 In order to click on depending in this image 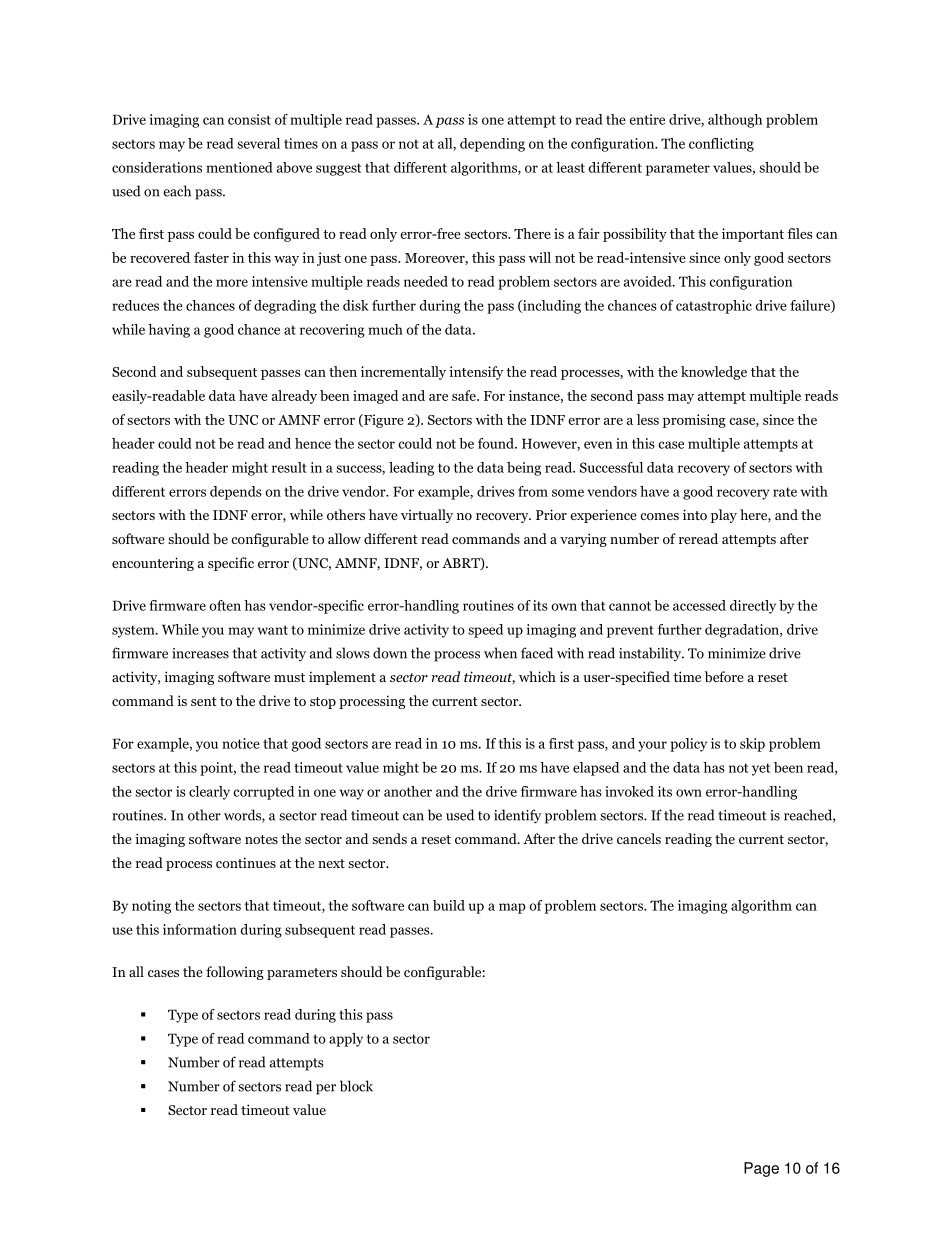, I will do `click(492, 145)`.
